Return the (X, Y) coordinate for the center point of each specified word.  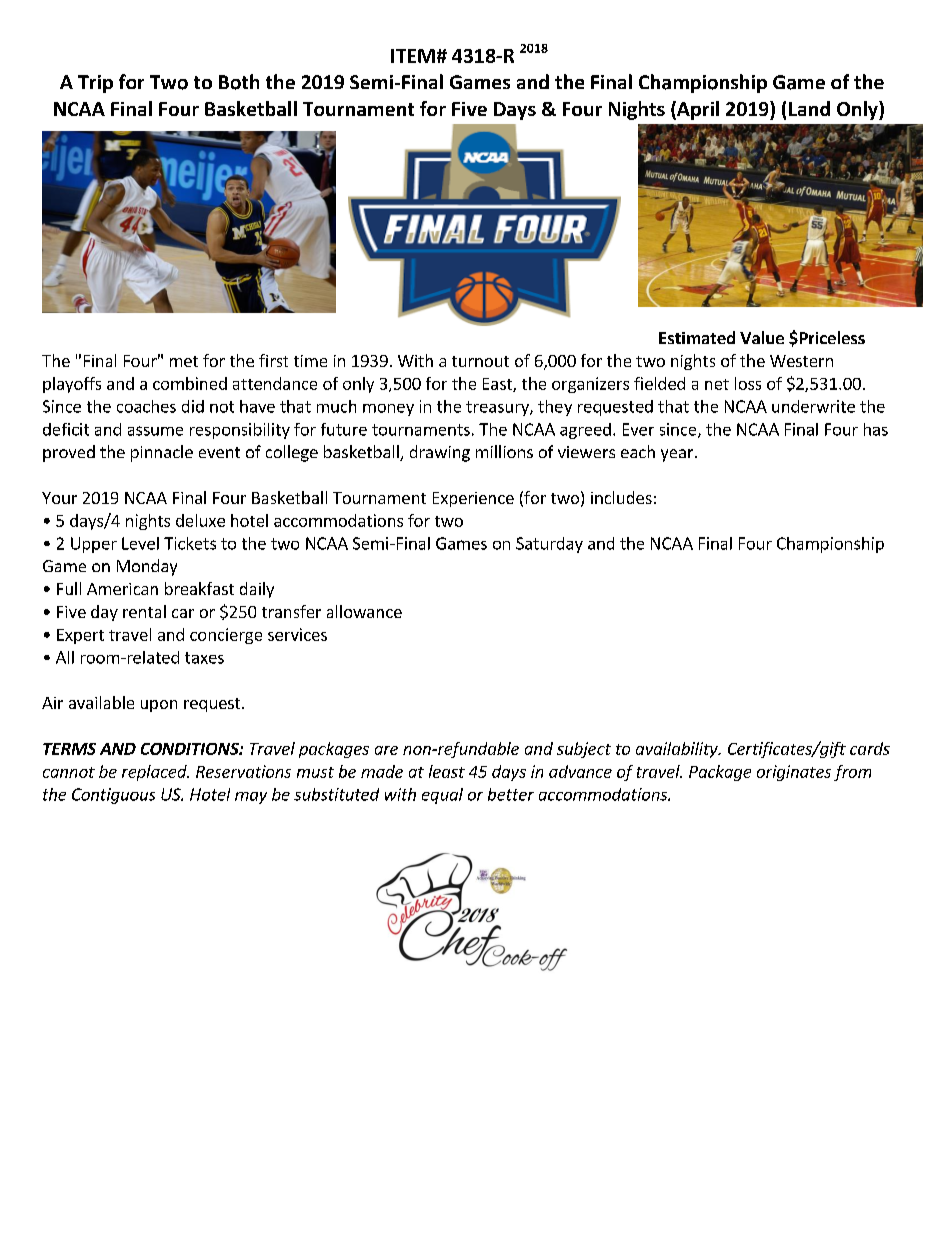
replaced (155, 773)
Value (762, 337)
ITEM (413, 56)
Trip (95, 84)
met (184, 361)
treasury (498, 408)
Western (801, 361)
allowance (364, 611)
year (678, 455)
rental (144, 611)
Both (239, 82)
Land (809, 108)
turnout (480, 361)
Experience (473, 499)
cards (870, 748)
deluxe (200, 520)
